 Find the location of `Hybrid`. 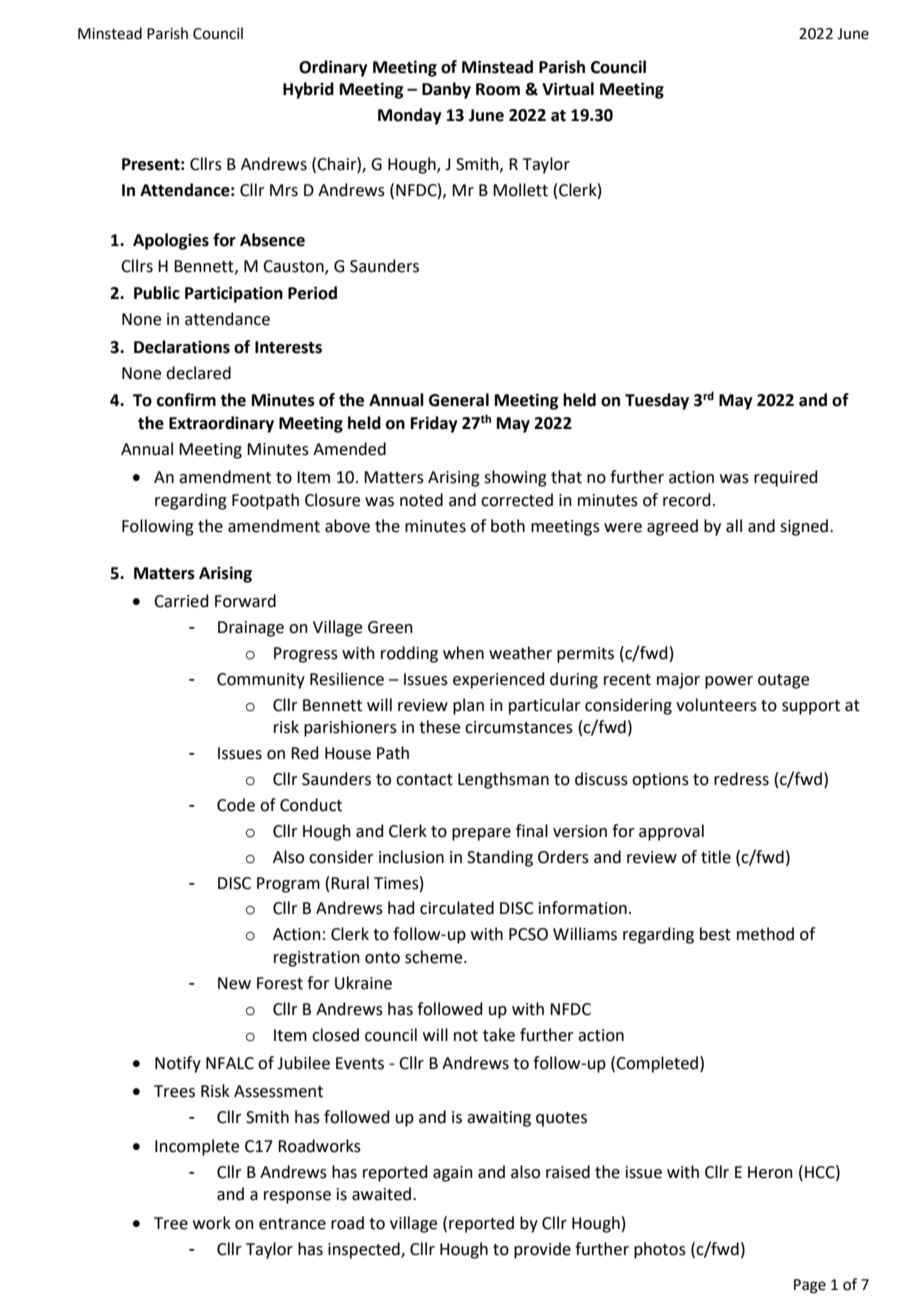

Hybrid is located at coordinates (308, 90).
